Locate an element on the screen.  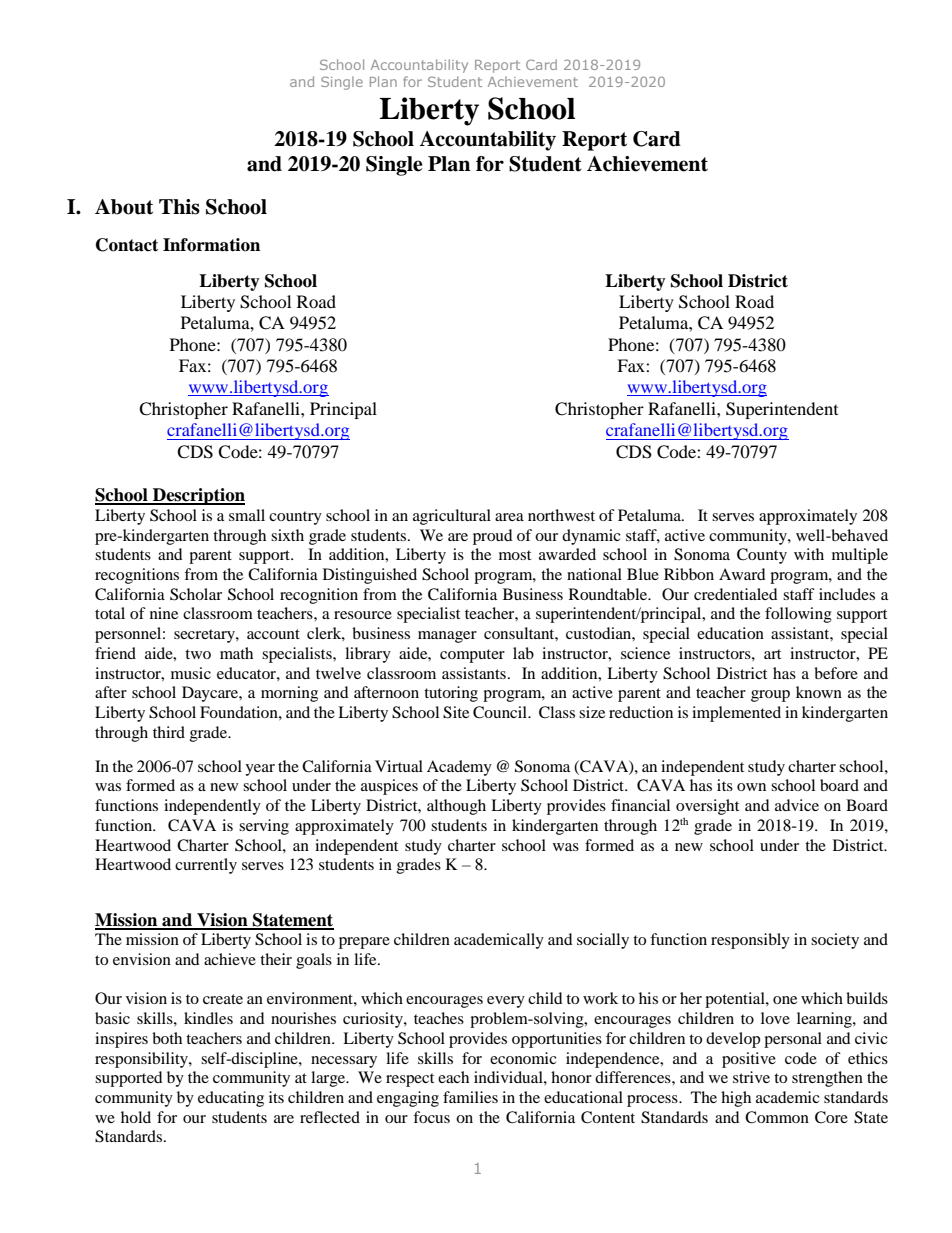
This is located at coordinates (179, 207).
